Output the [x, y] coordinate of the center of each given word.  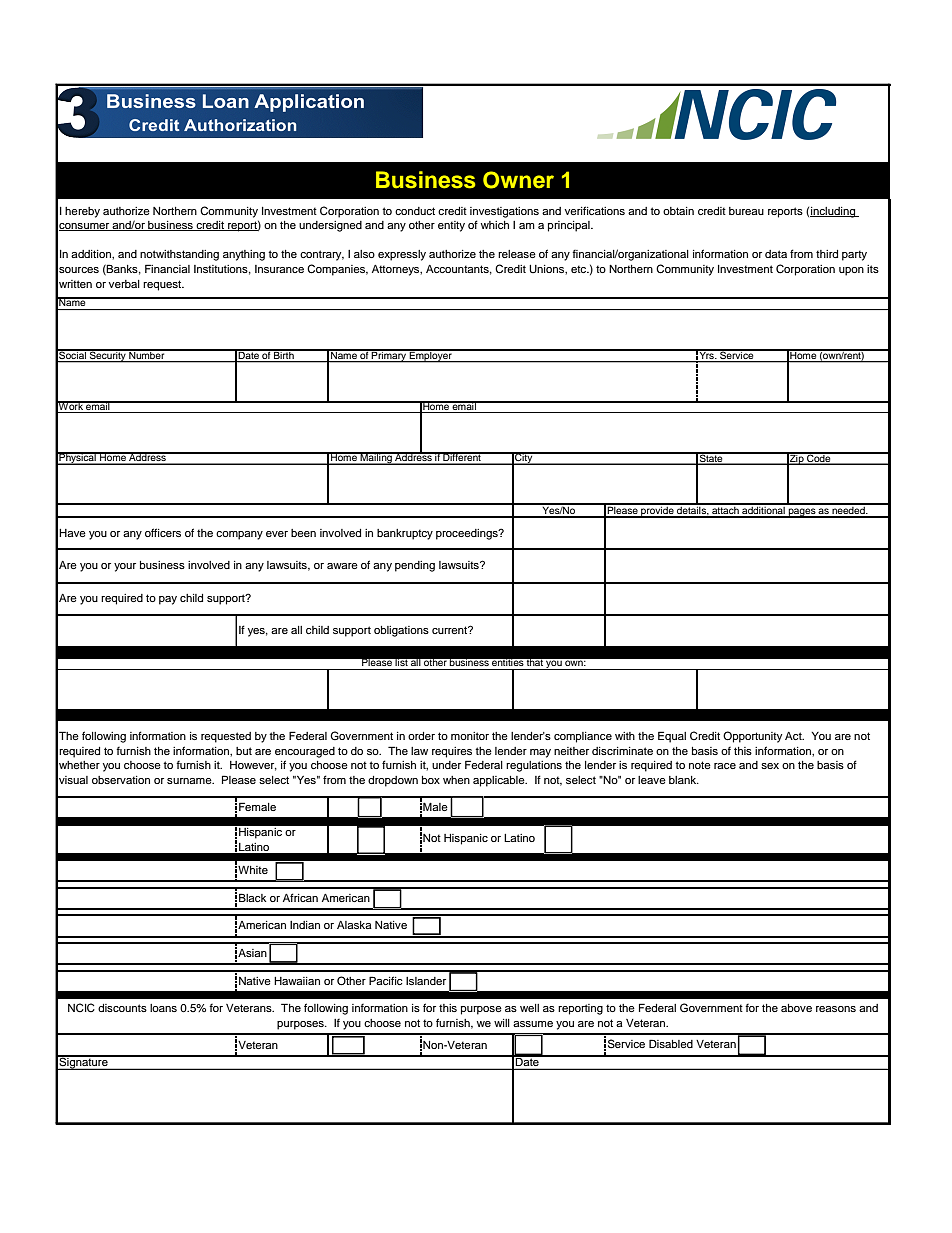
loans [163, 1008]
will [502, 1023]
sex [770, 766]
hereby [82, 212]
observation [121, 780]
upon [851, 271]
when [456, 780]
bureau [746, 211]
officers [163, 532]
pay [168, 600]
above [796, 1008]
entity [451, 226]
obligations [401, 631]
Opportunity [752, 737]
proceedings [468, 534]
